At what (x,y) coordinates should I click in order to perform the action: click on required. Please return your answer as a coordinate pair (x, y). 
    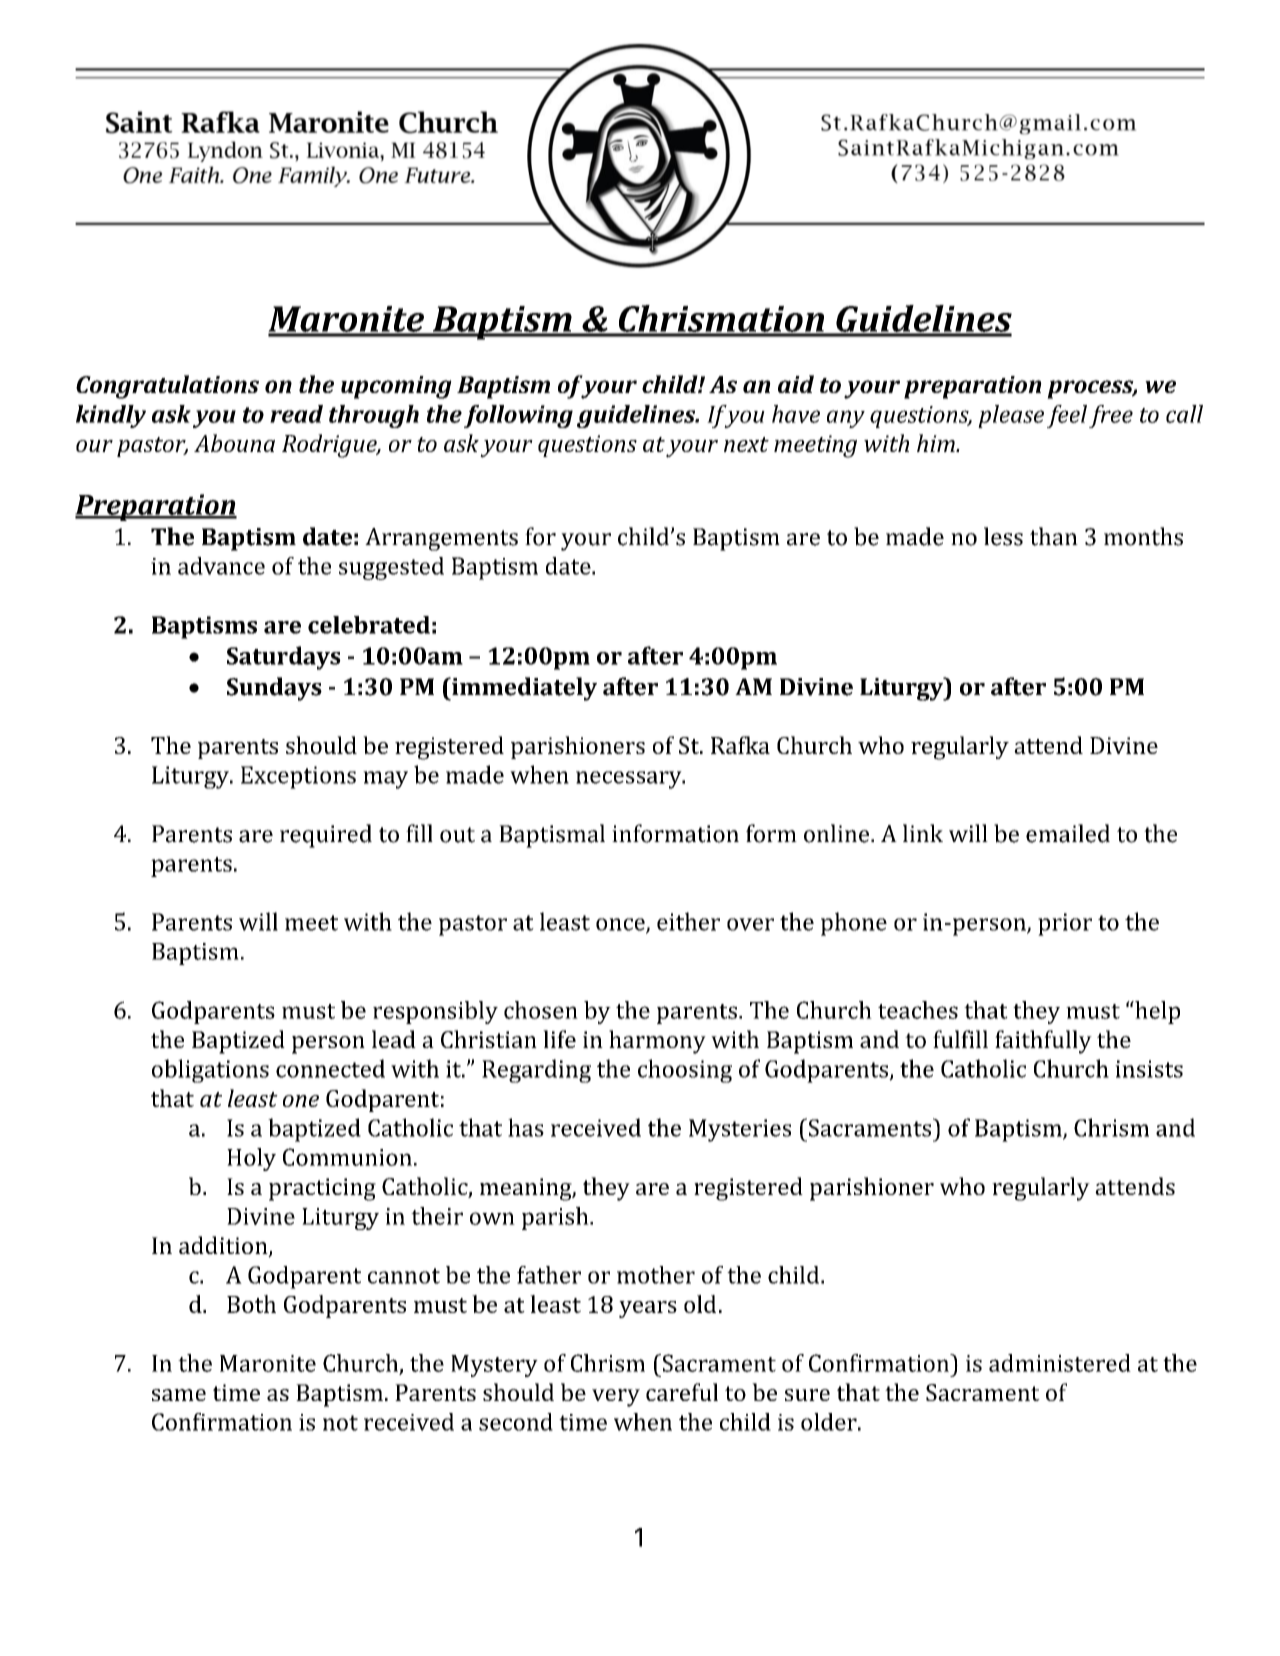
    Looking at the image, I should click on (326, 836).
